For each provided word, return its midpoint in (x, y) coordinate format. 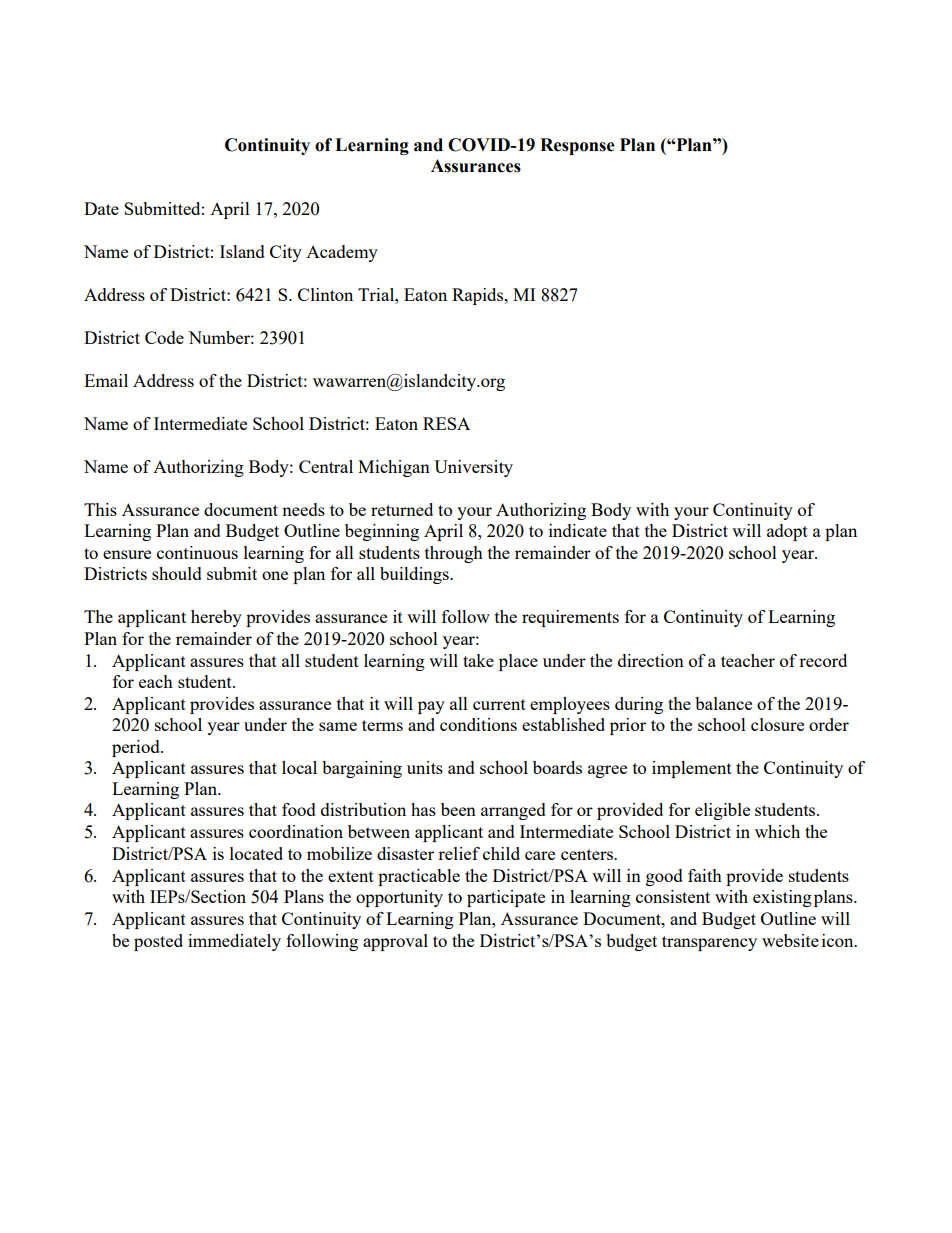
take (478, 660)
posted (158, 942)
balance (723, 703)
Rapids (479, 296)
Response (577, 146)
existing (782, 898)
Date (101, 208)
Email (106, 380)
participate (506, 898)
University (473, 468)
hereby (216, 618)
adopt (787, 532)
